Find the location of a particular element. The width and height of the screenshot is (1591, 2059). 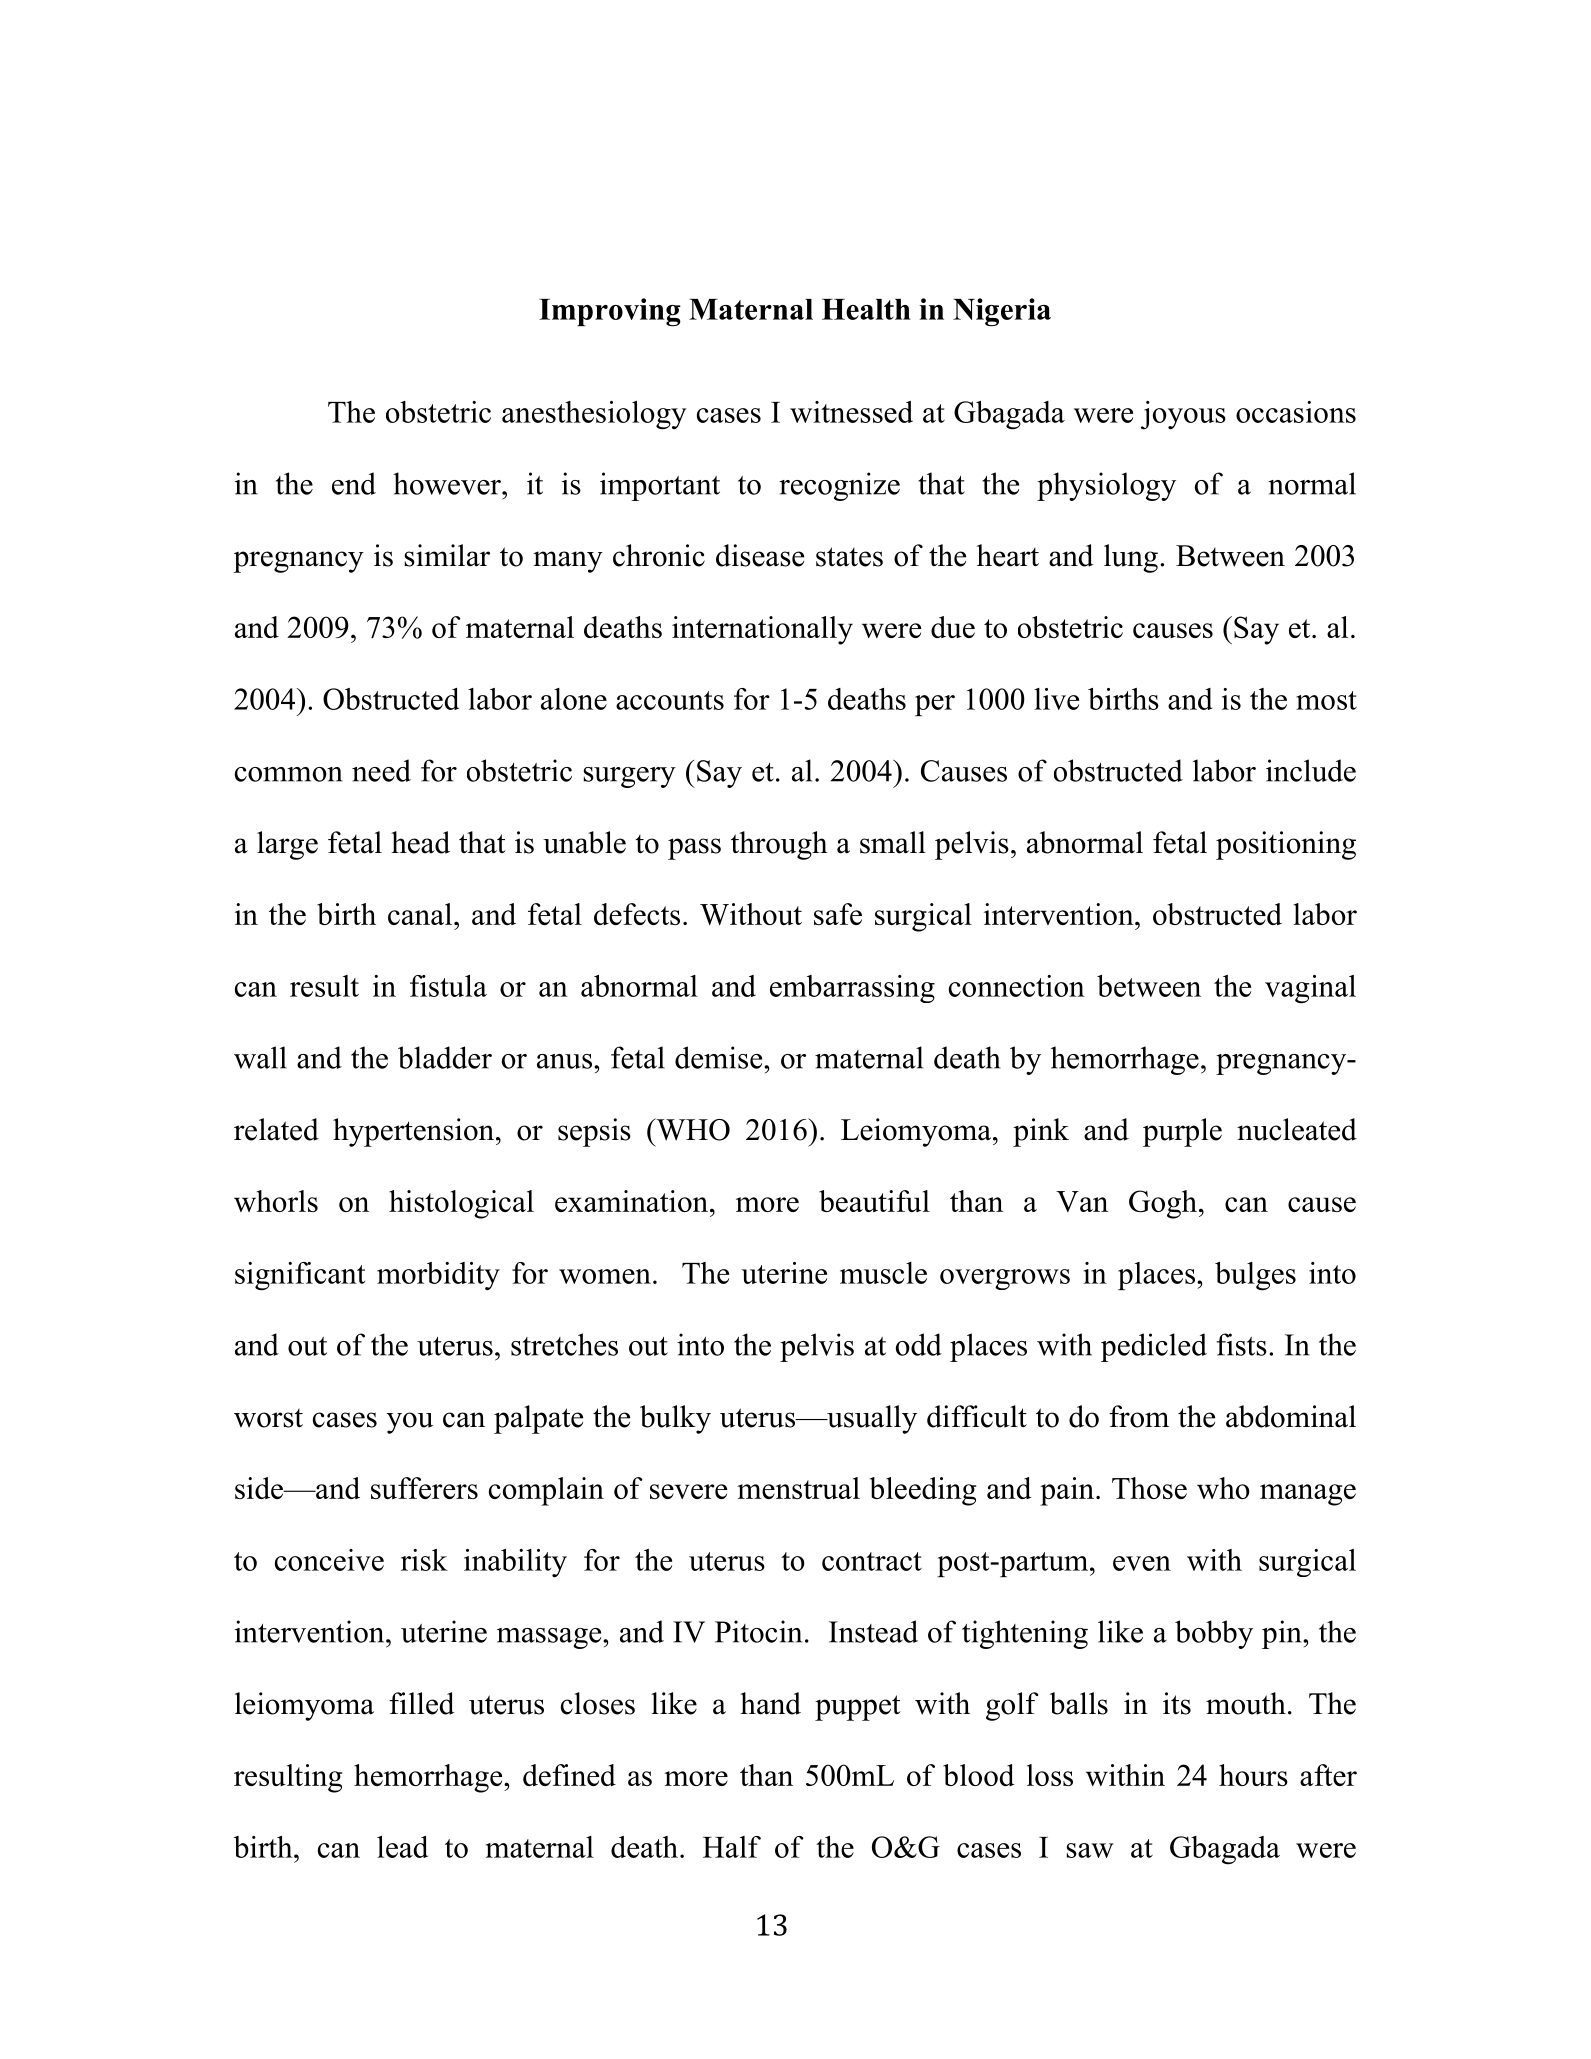

Half is located at coordinates (732, 1847).
